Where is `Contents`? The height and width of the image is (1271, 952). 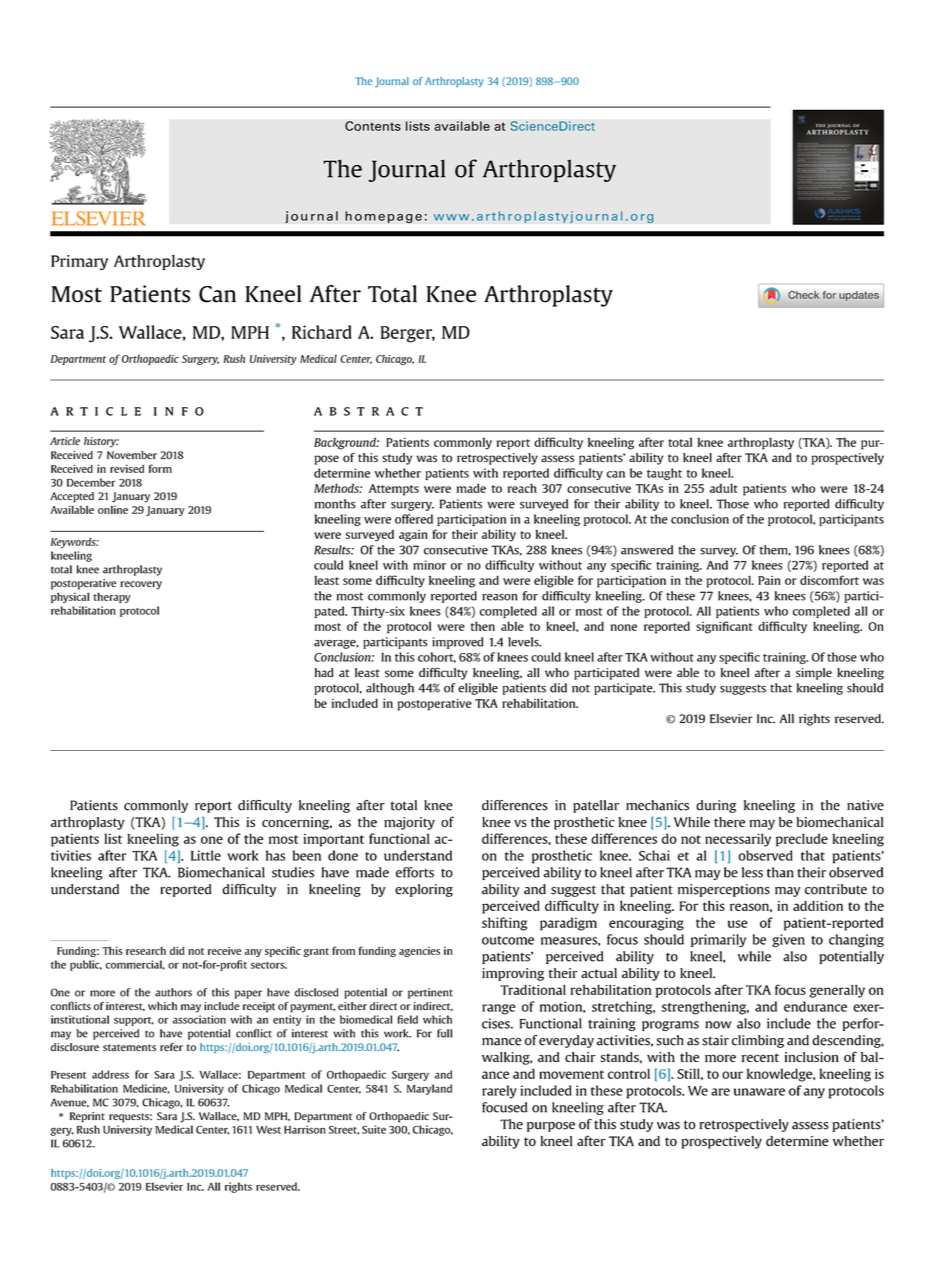 Contents is located at coordinates (373, 126).
